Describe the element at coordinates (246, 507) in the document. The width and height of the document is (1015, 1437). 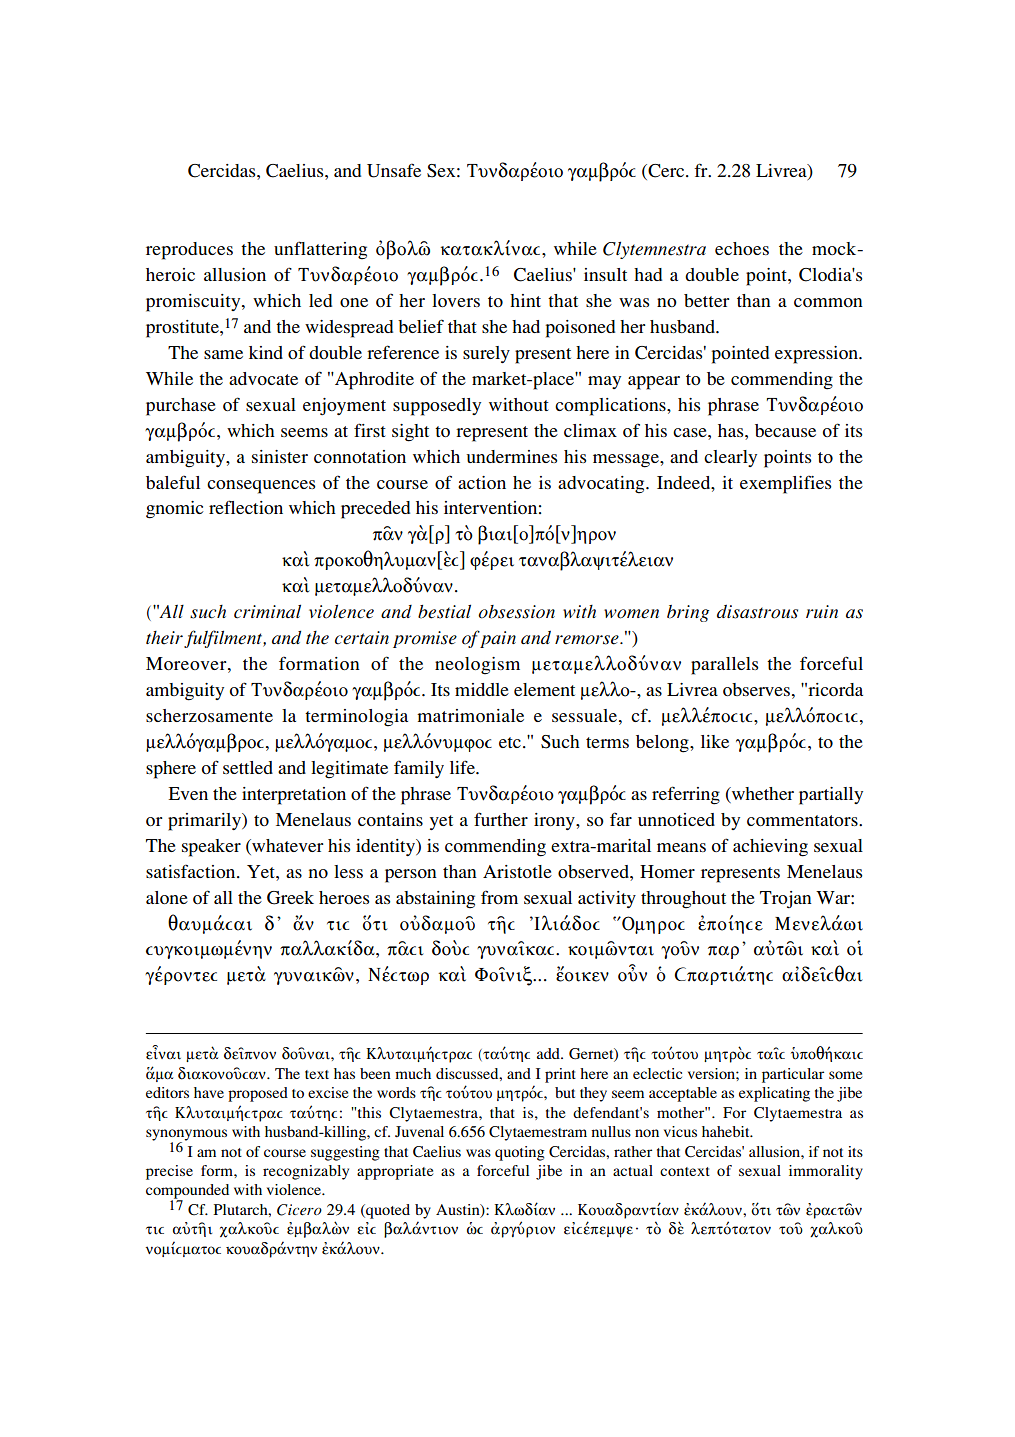
I see `reflection` at that location.
